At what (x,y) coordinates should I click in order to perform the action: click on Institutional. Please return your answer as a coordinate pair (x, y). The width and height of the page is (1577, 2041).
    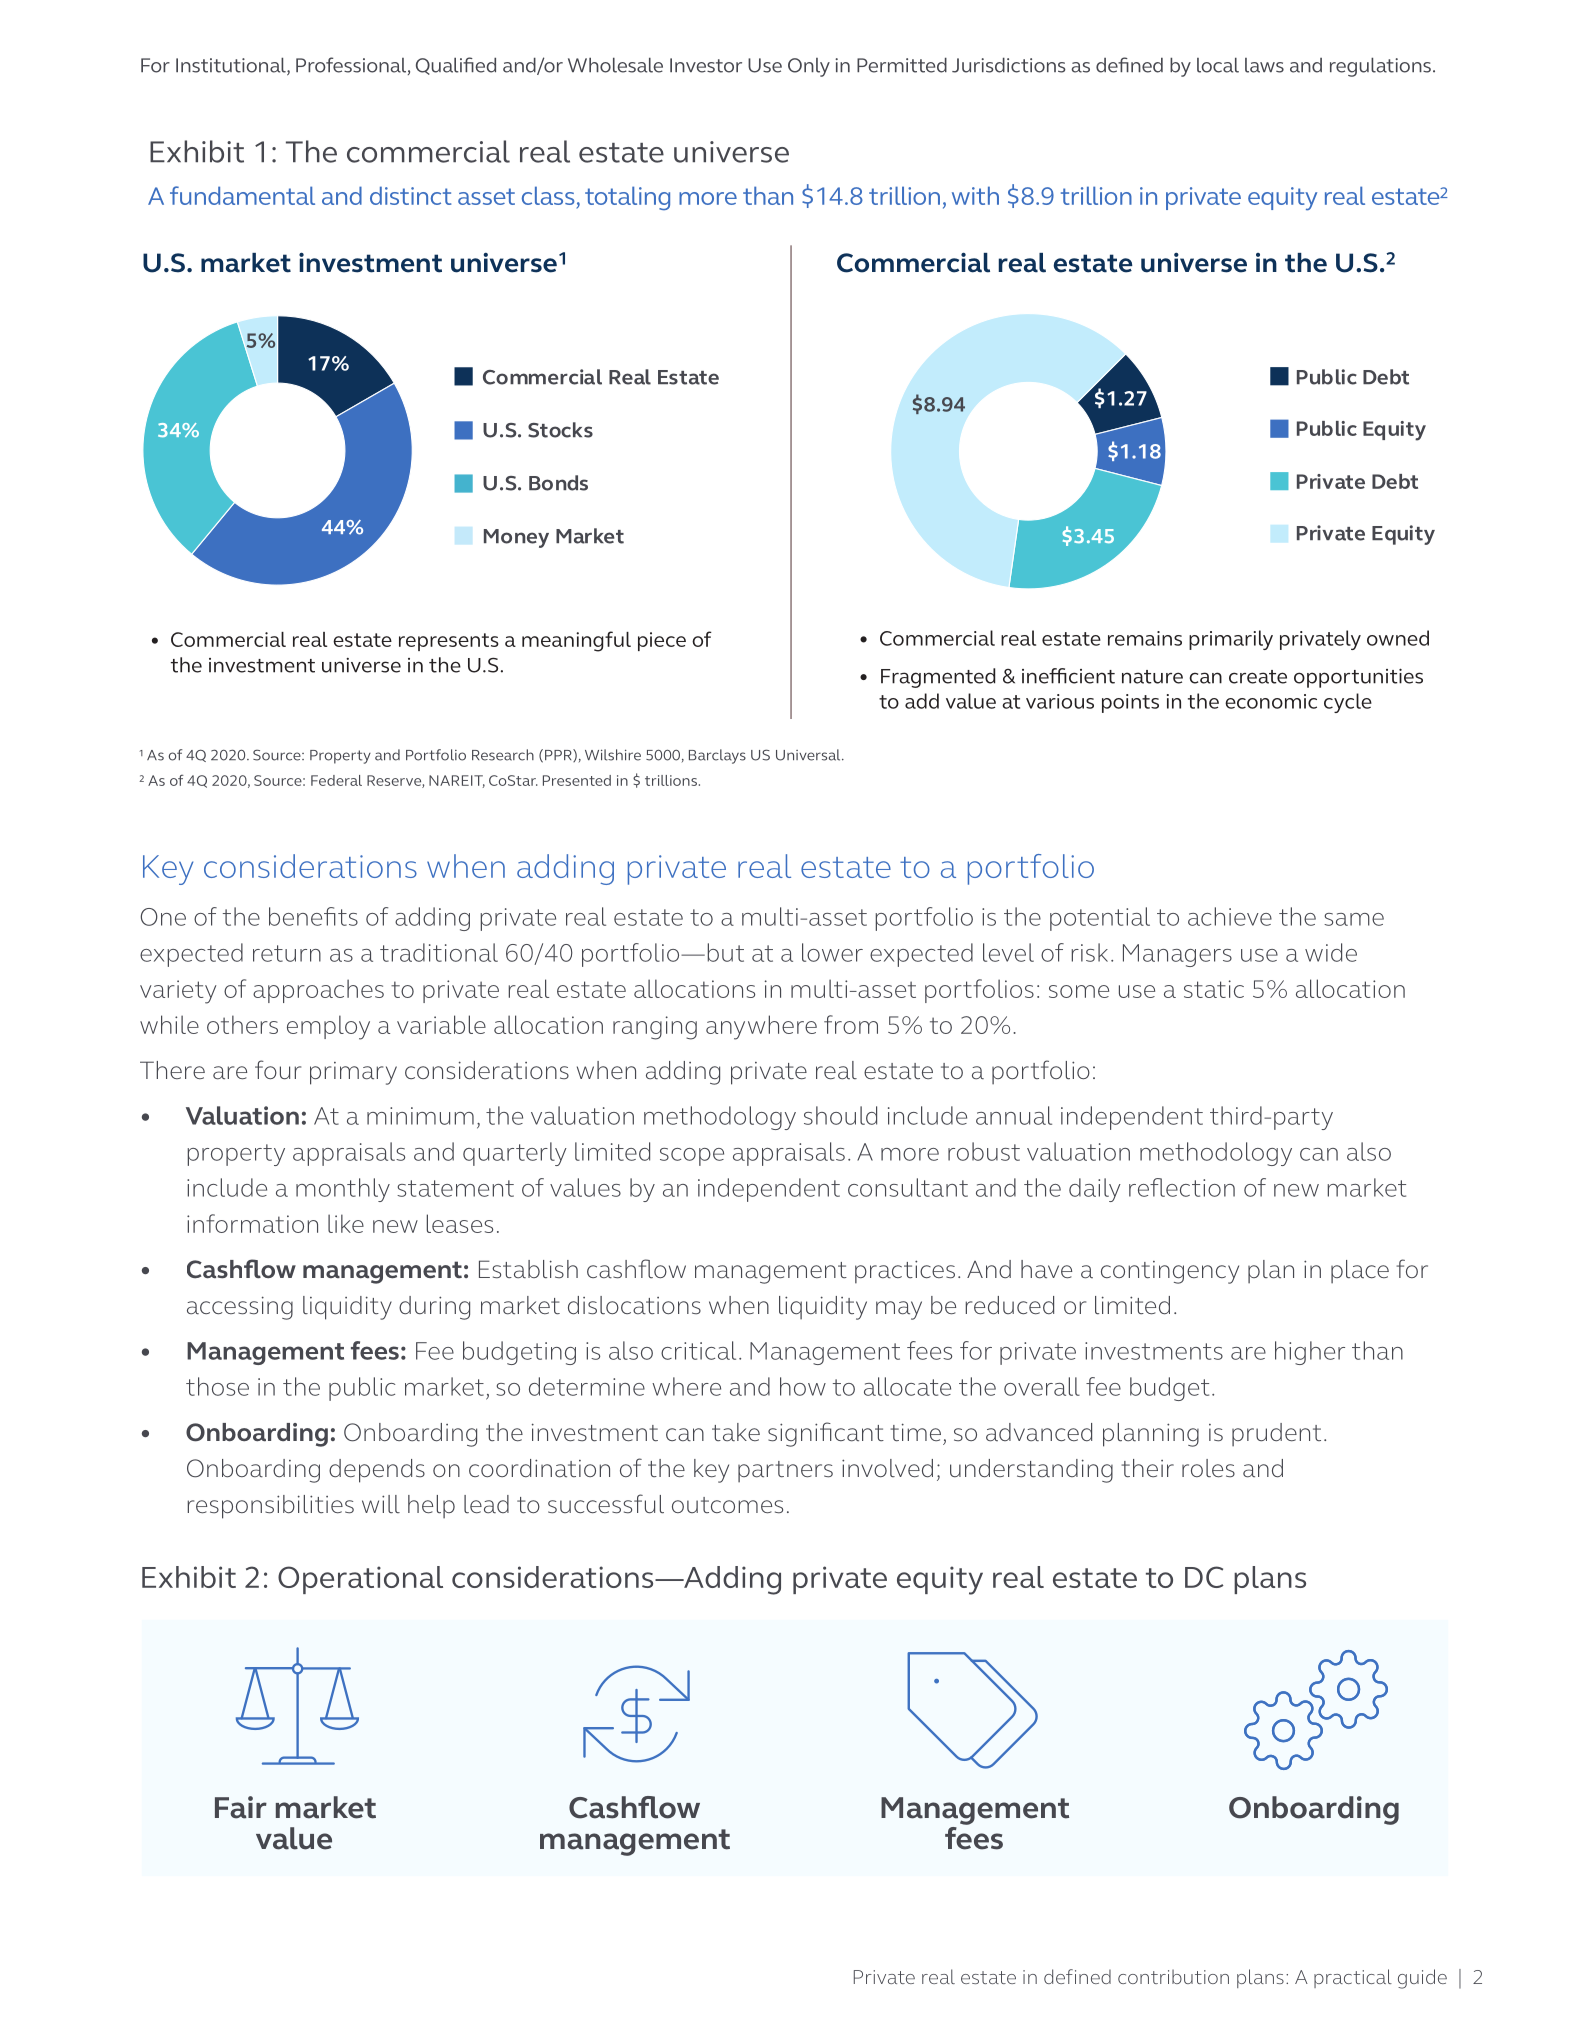
    Looking at the image, I should click on (232, 66).
